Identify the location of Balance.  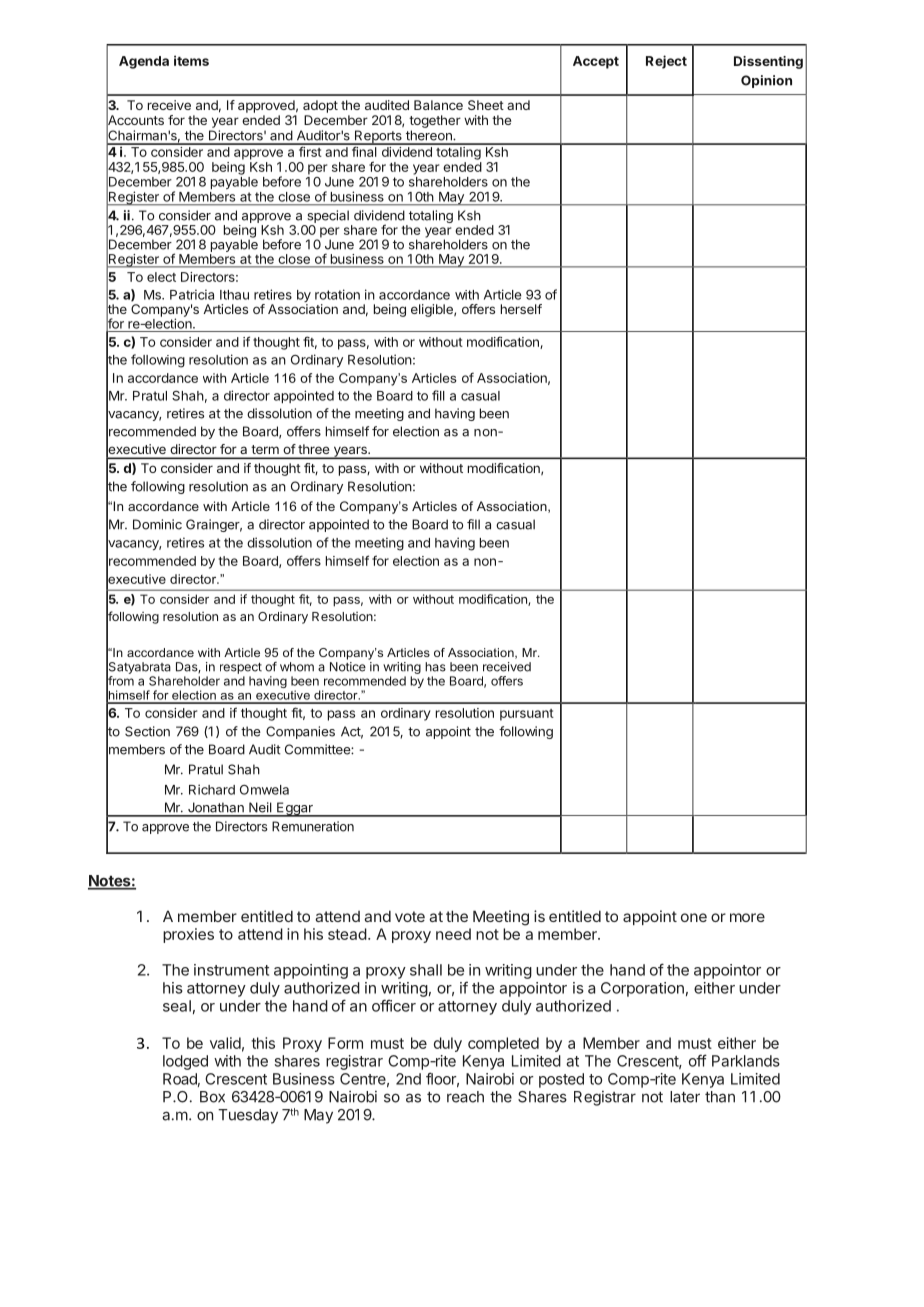
(438, 105).
